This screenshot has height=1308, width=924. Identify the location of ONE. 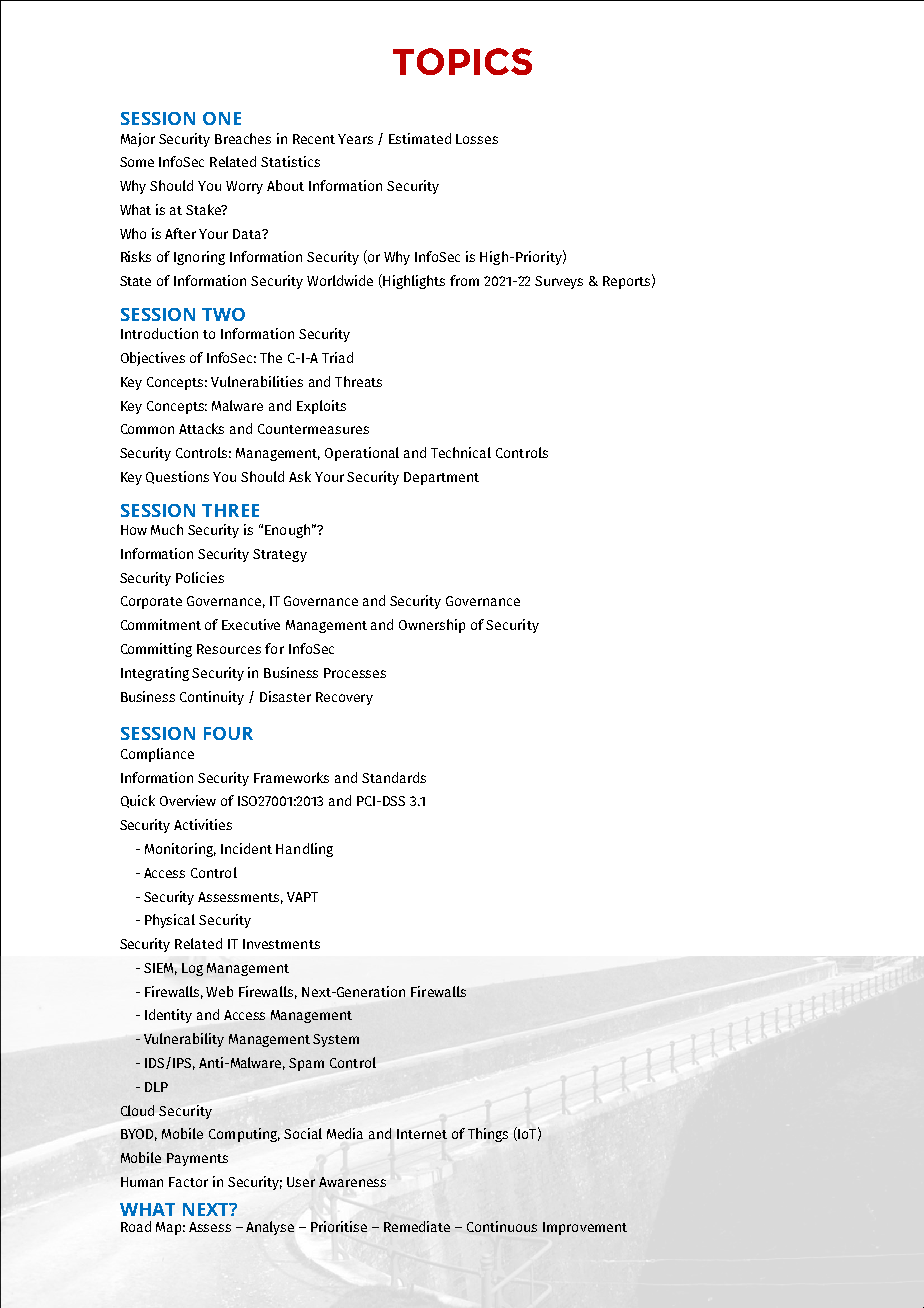
(222, 118).
